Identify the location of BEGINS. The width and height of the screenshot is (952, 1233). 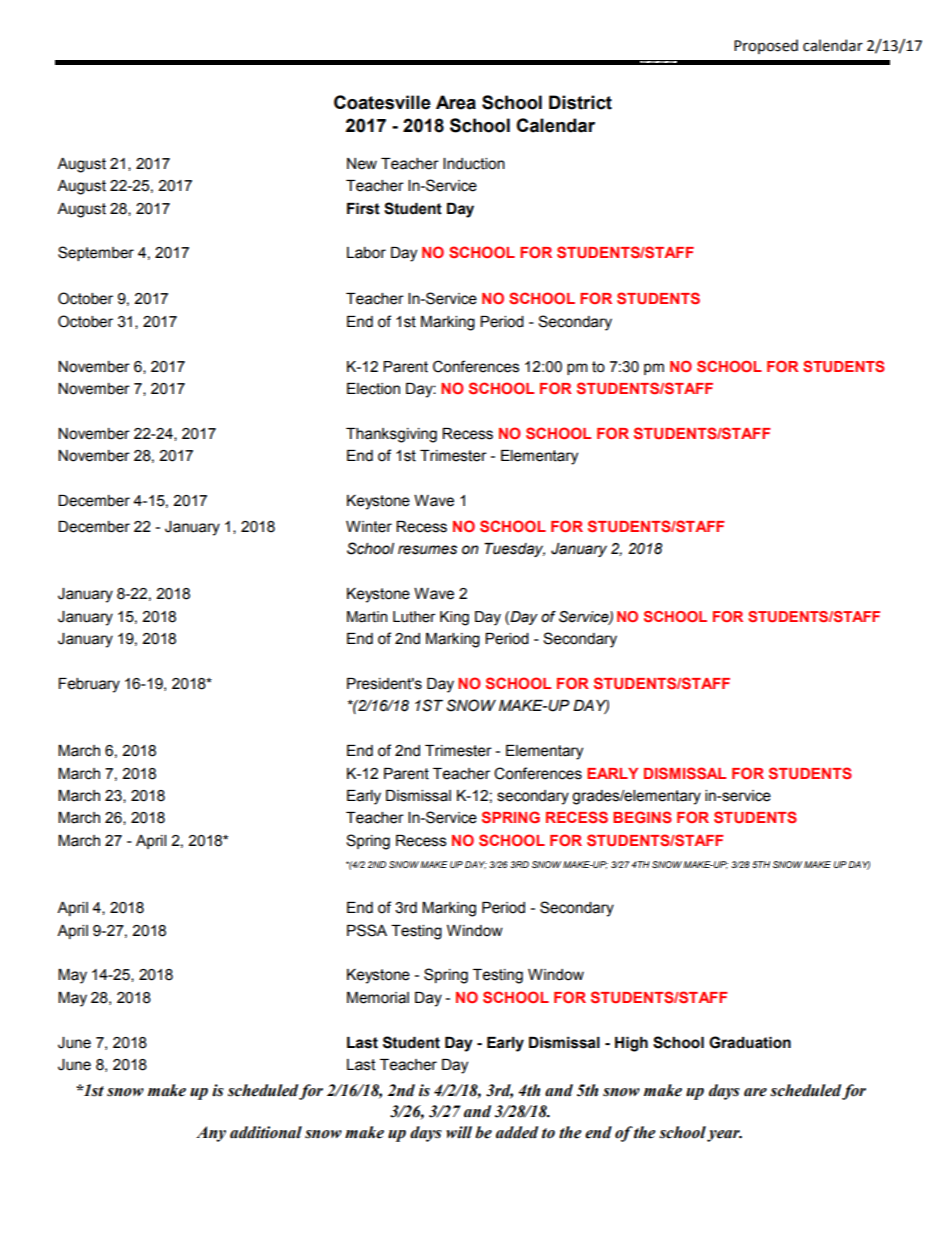
(642, 817).
